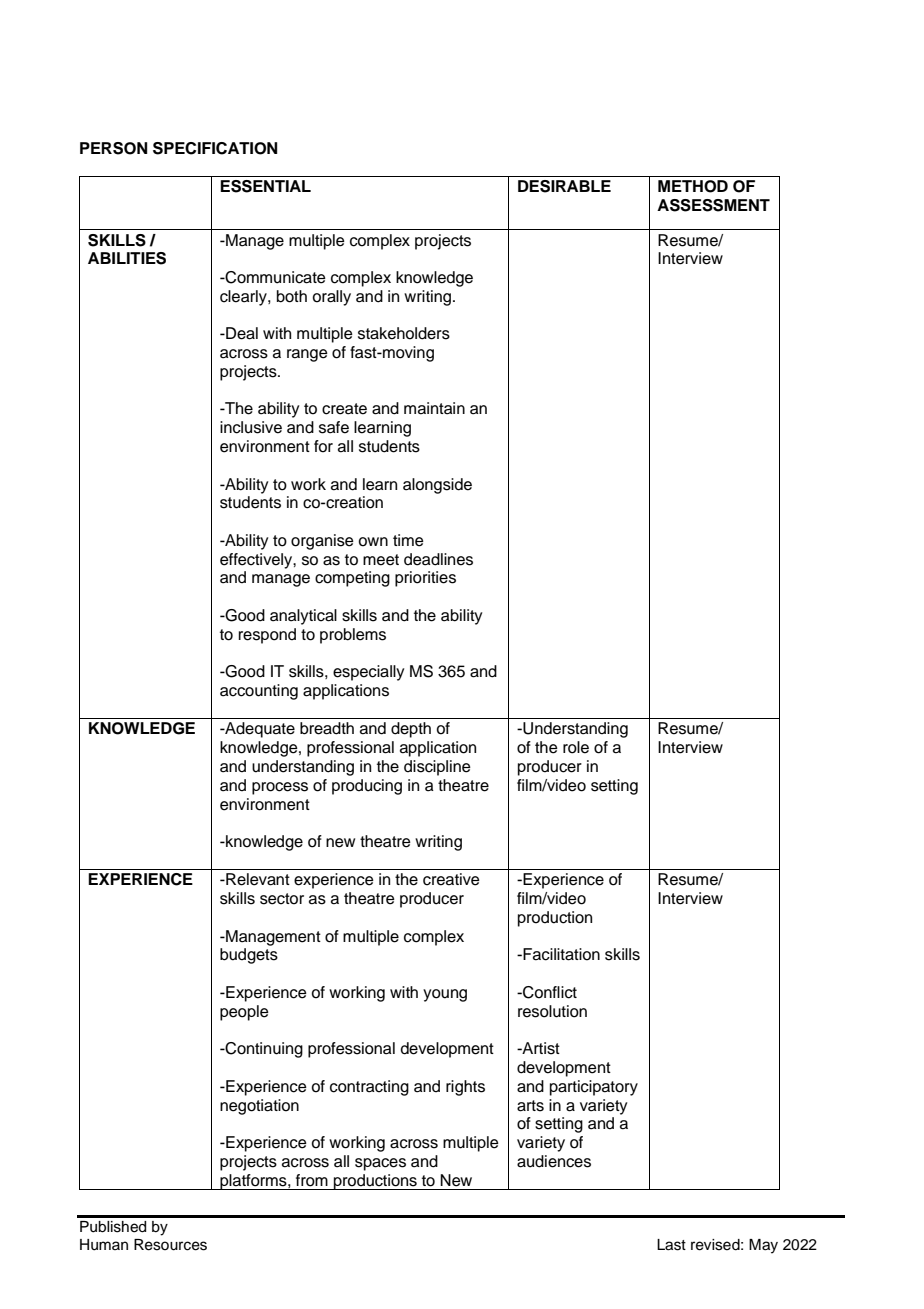 The width and height of the screenshot is (924, 1309). Describe the element at coordinates (693, 186) in the screenshot. I see `METHOD` at that location.
